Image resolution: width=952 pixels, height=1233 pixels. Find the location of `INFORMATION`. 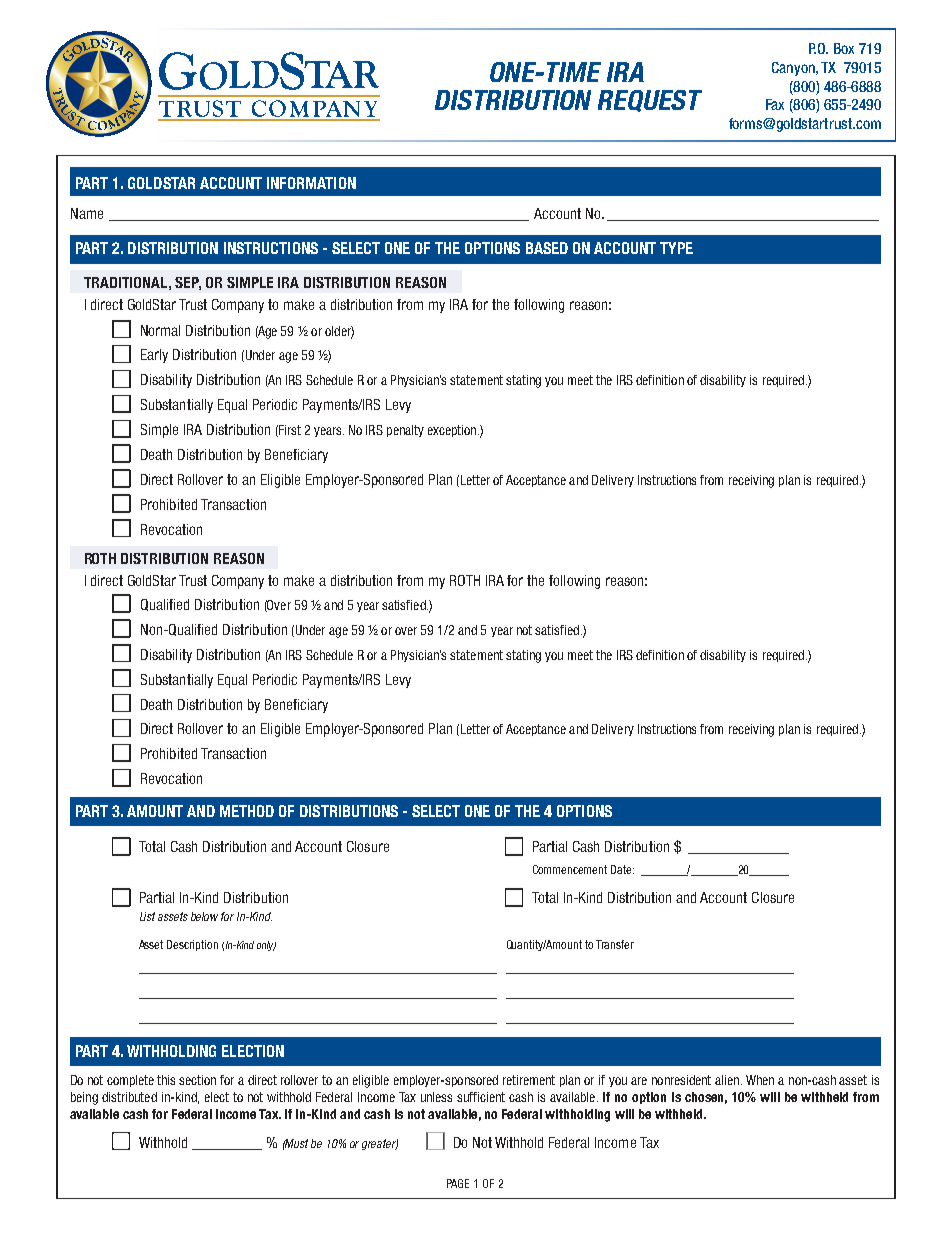

INFORMATION is located at coordinates (311, 183).
